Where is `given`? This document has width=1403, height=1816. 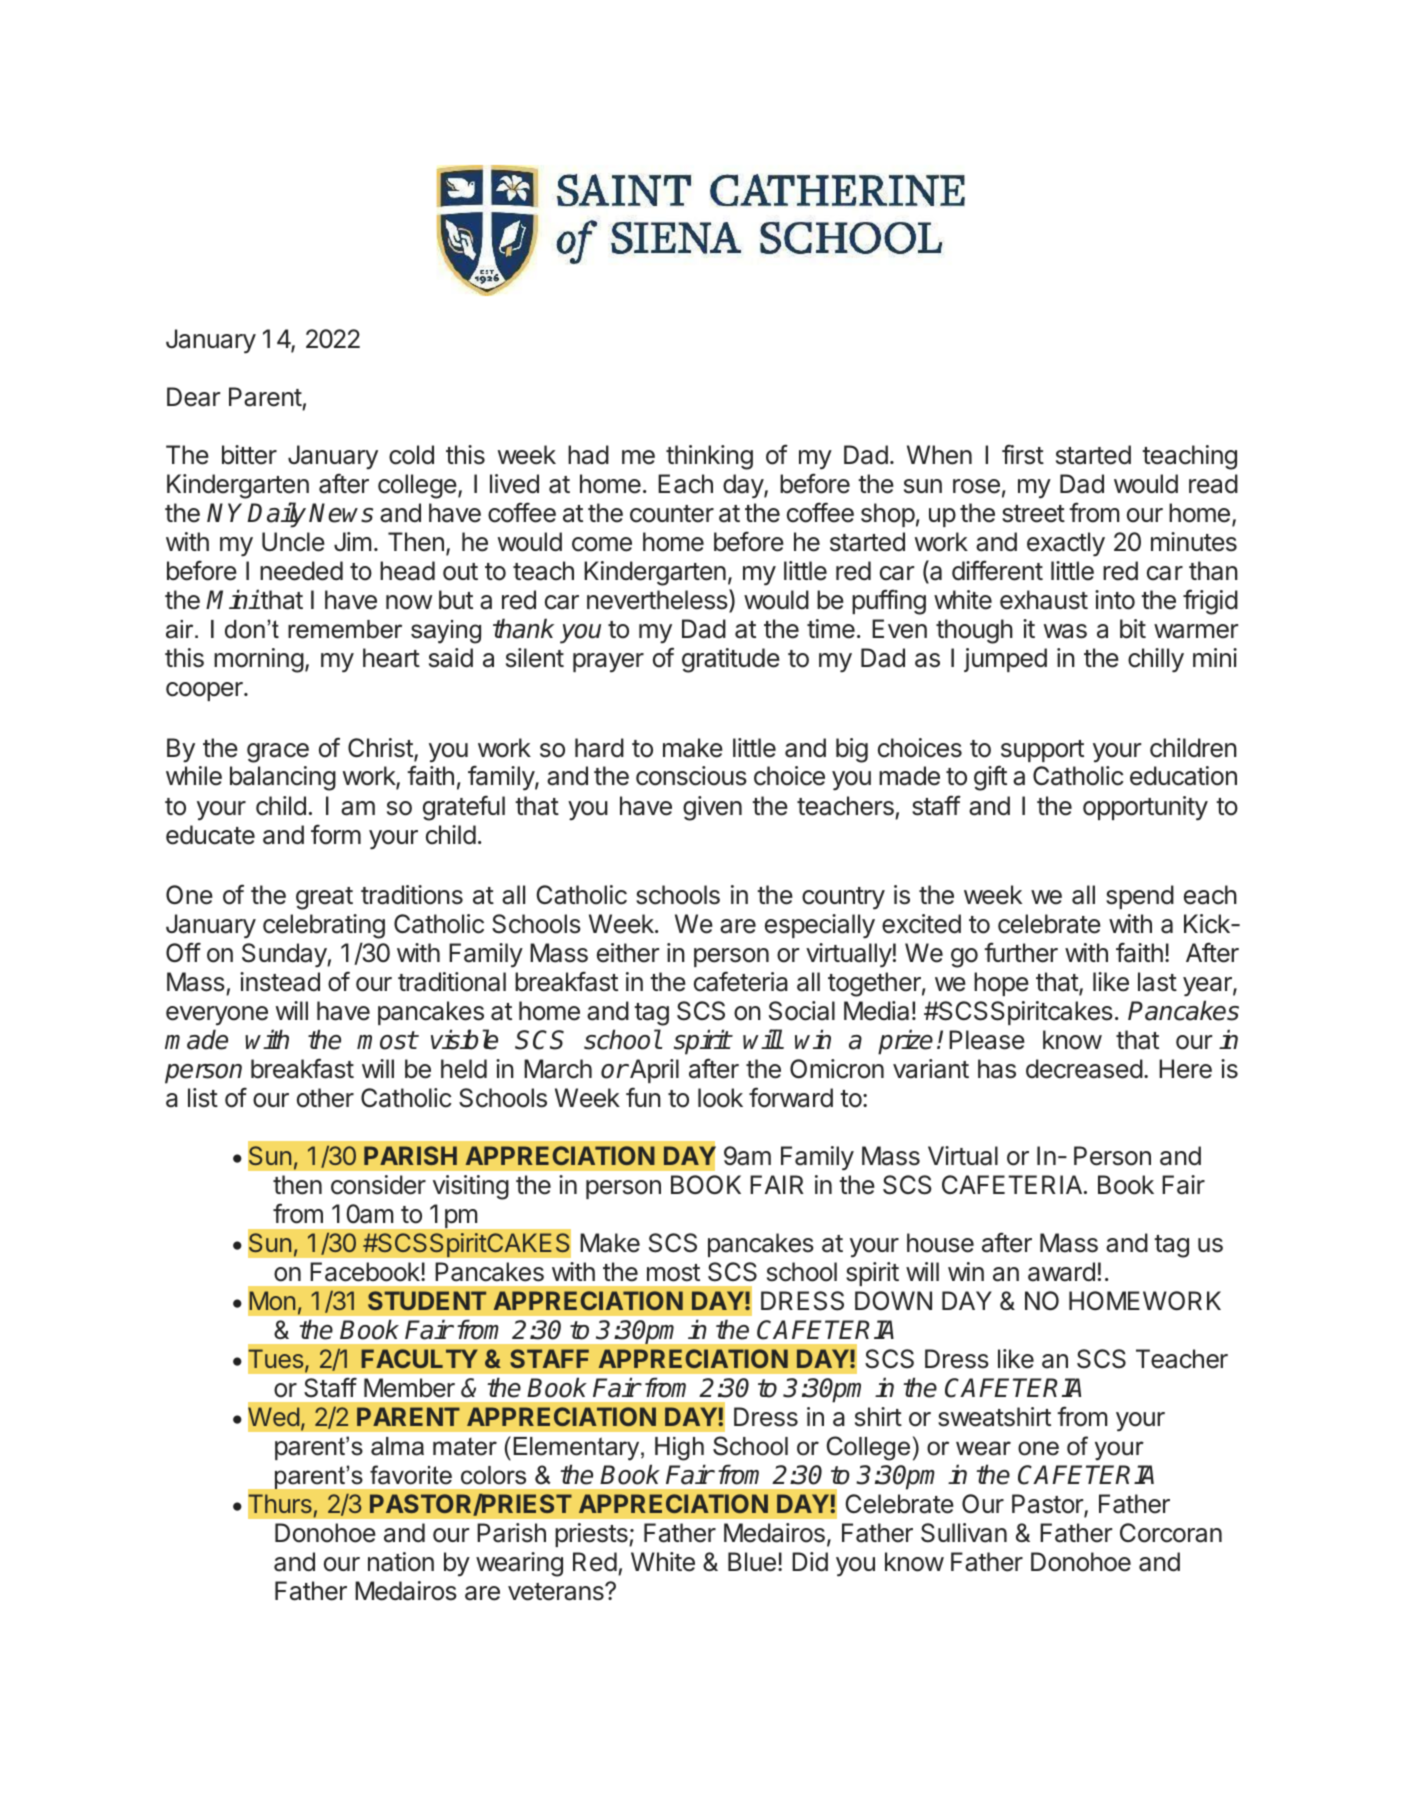 given is located at coordinates (712, 808).
